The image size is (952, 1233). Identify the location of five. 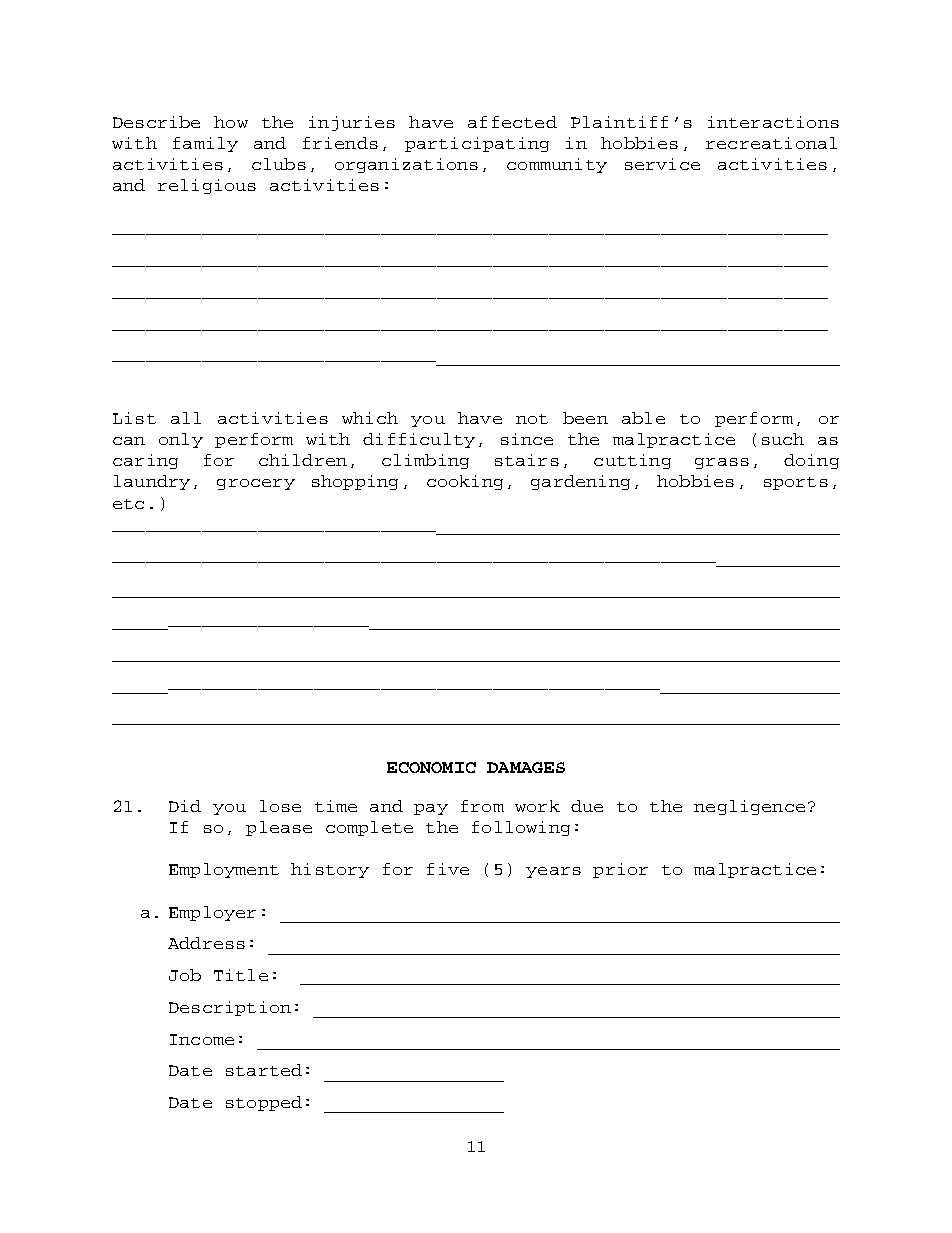
(448, 869).
